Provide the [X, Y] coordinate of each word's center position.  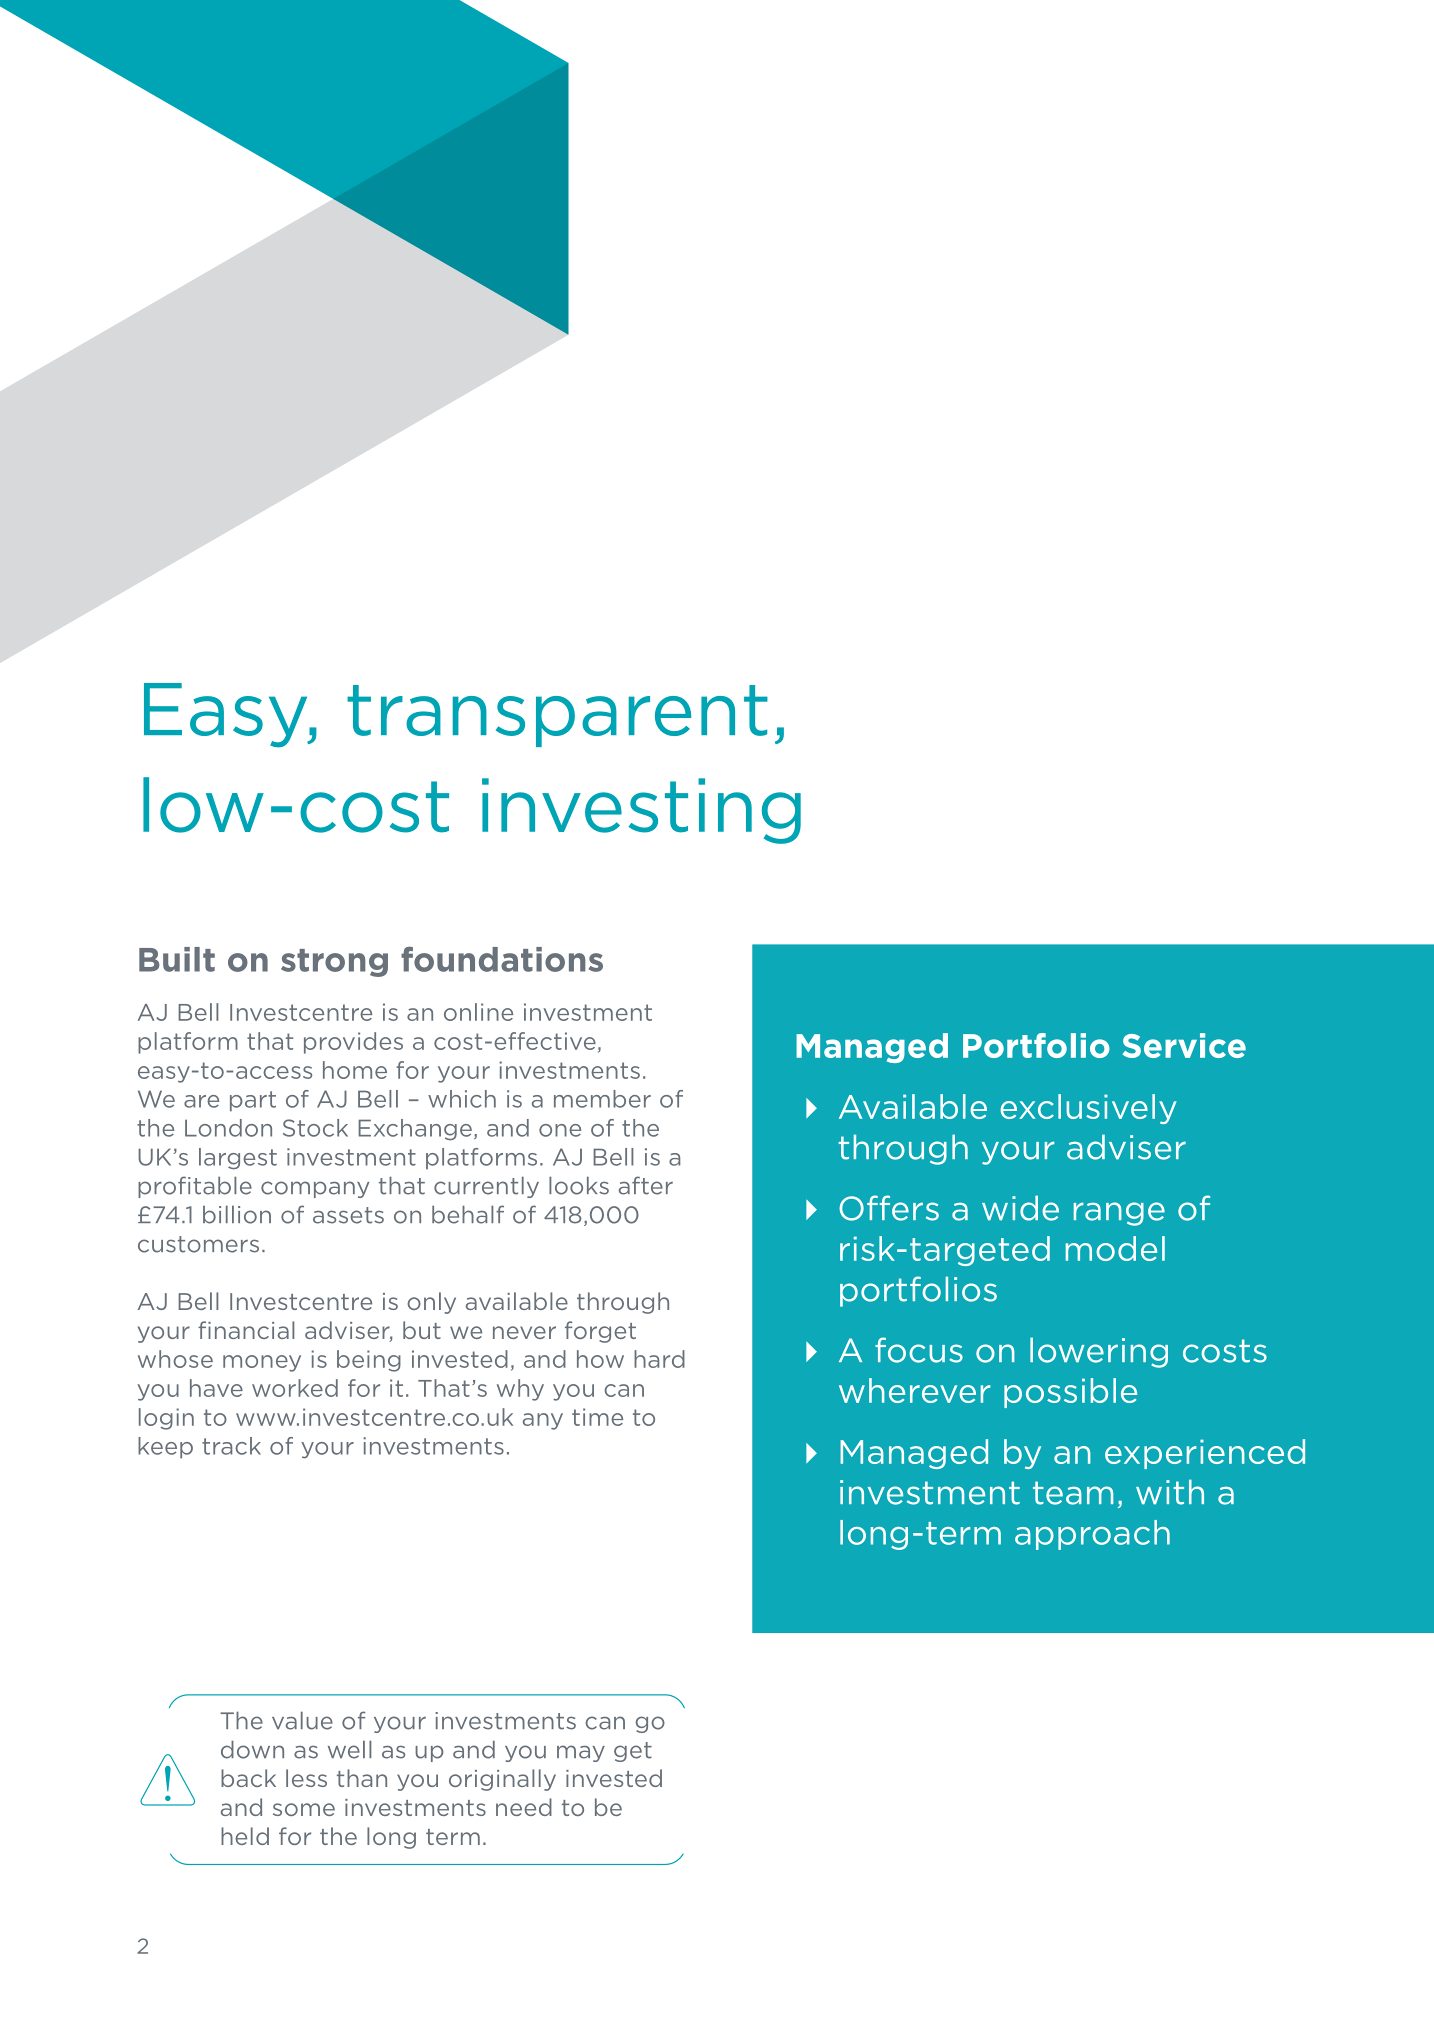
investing [641, 811]
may [581, 1753]
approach [1092, 1535]
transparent [557, 716]
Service [1184, 1045]
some [304, 1809]
